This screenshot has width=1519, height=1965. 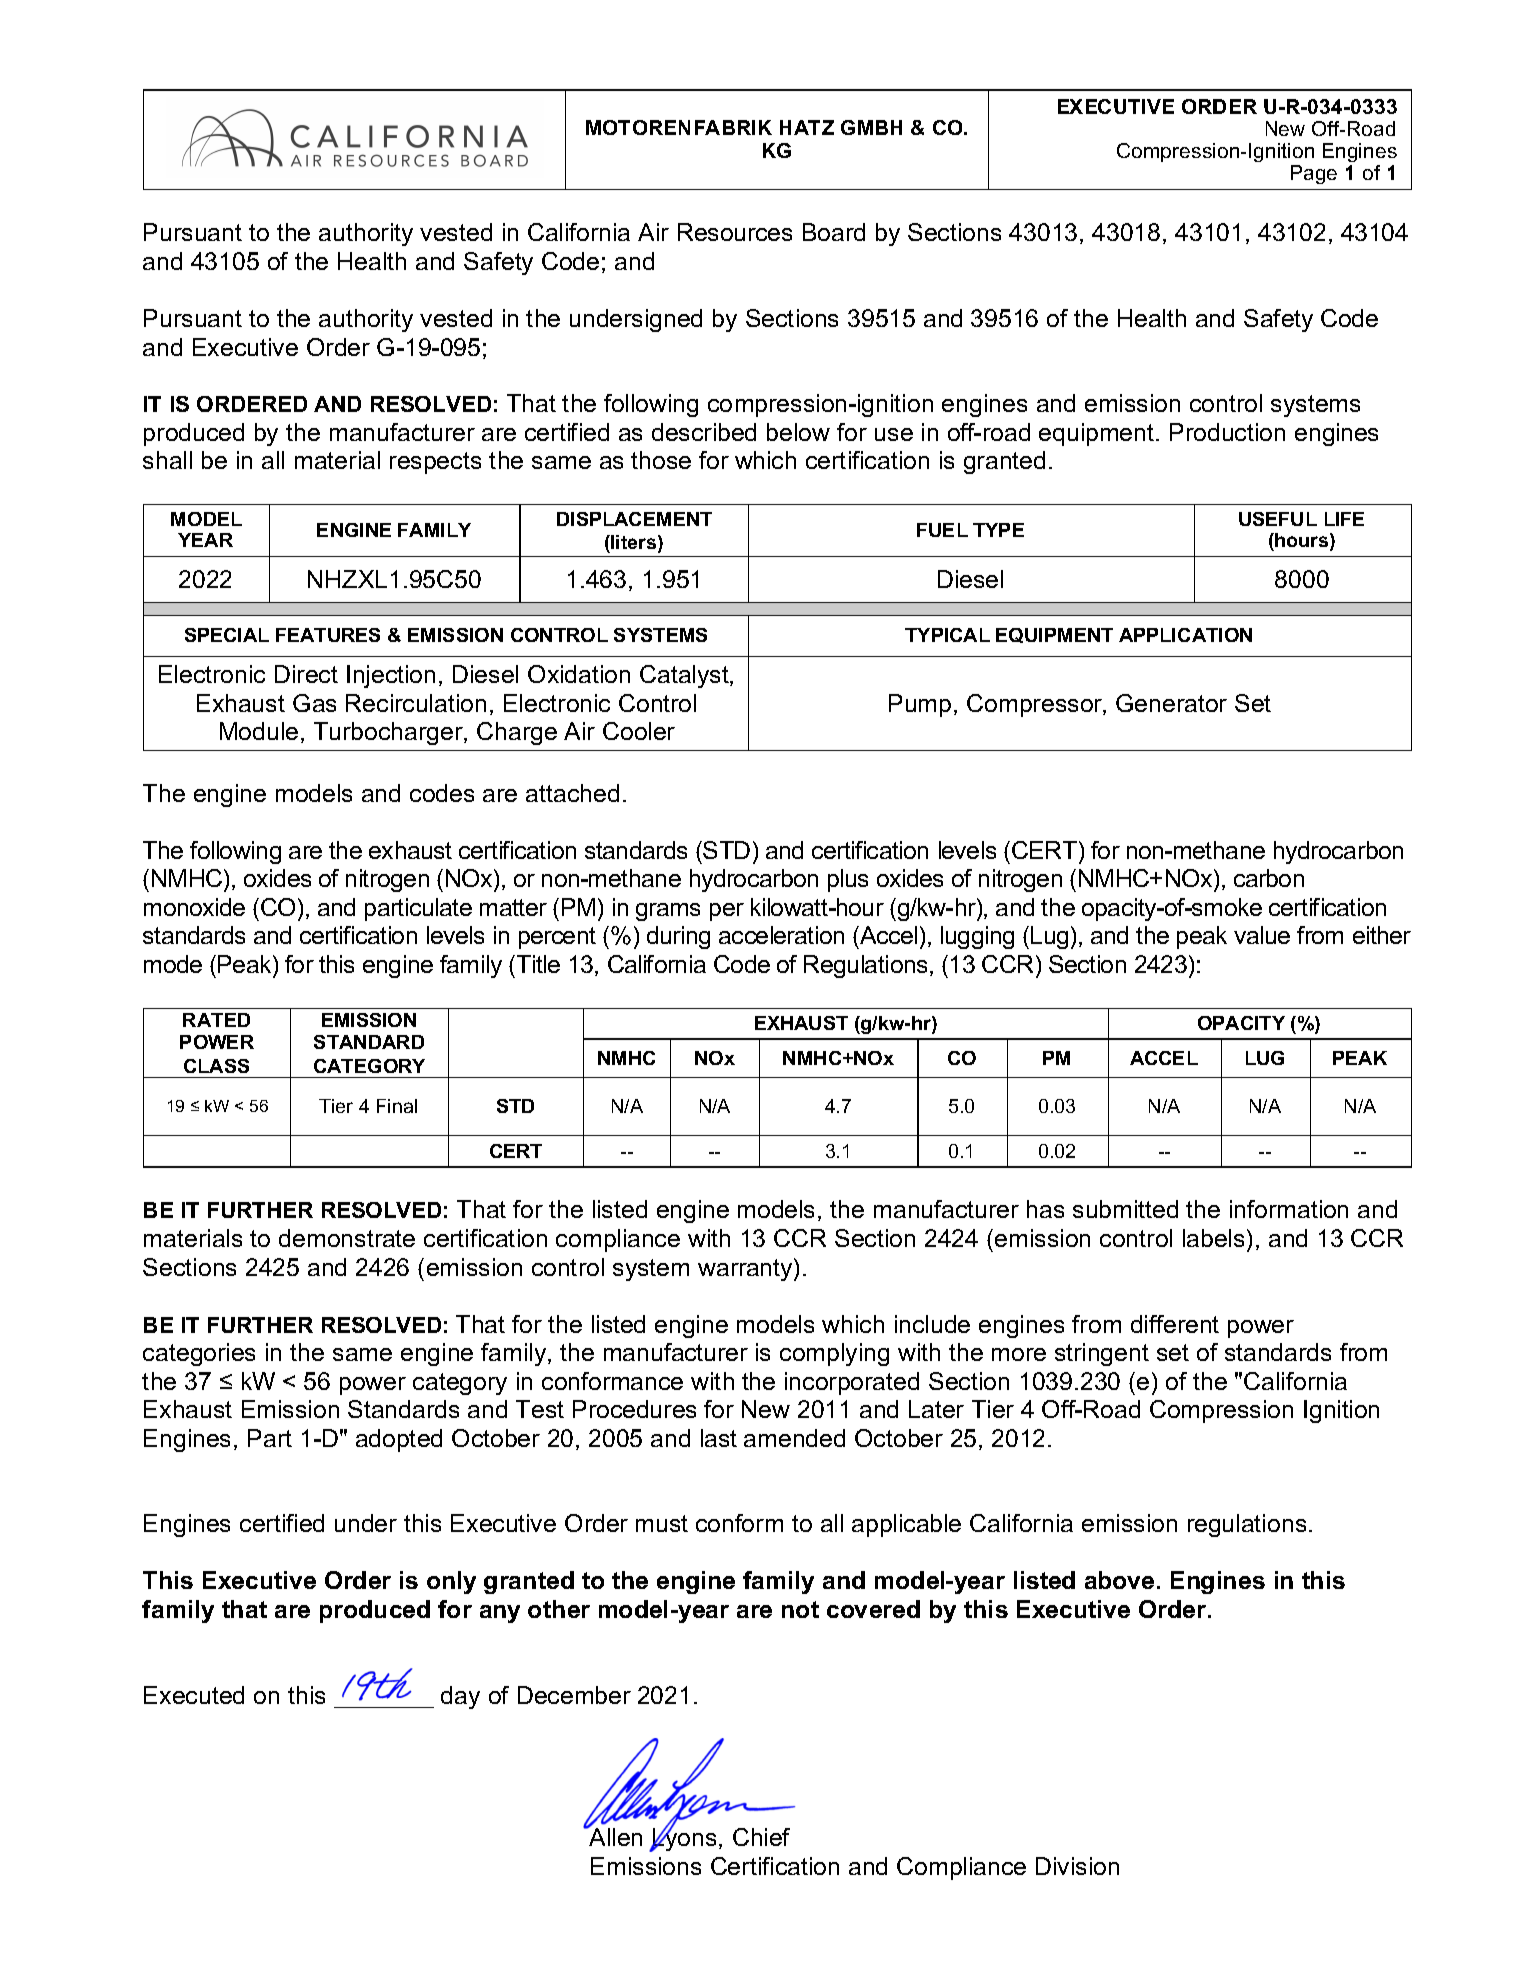 I want to click on CLASS, so click(x=216, y=1066).
